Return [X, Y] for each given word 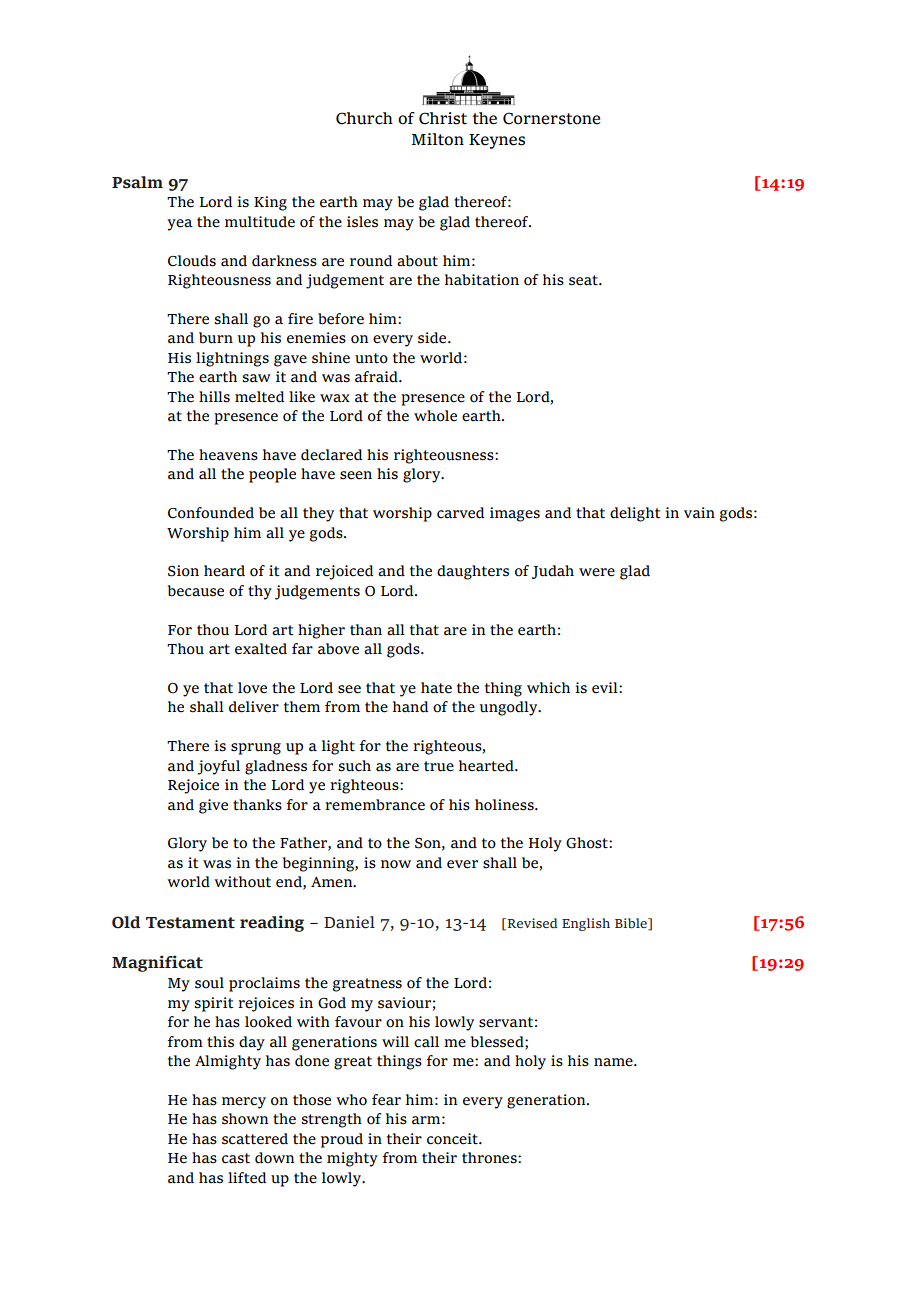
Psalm [137, 182]
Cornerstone [552, 118]
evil [606, 688]
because [196, 591]
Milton [438, 139]
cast [236, 1158]
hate [436, 688]
